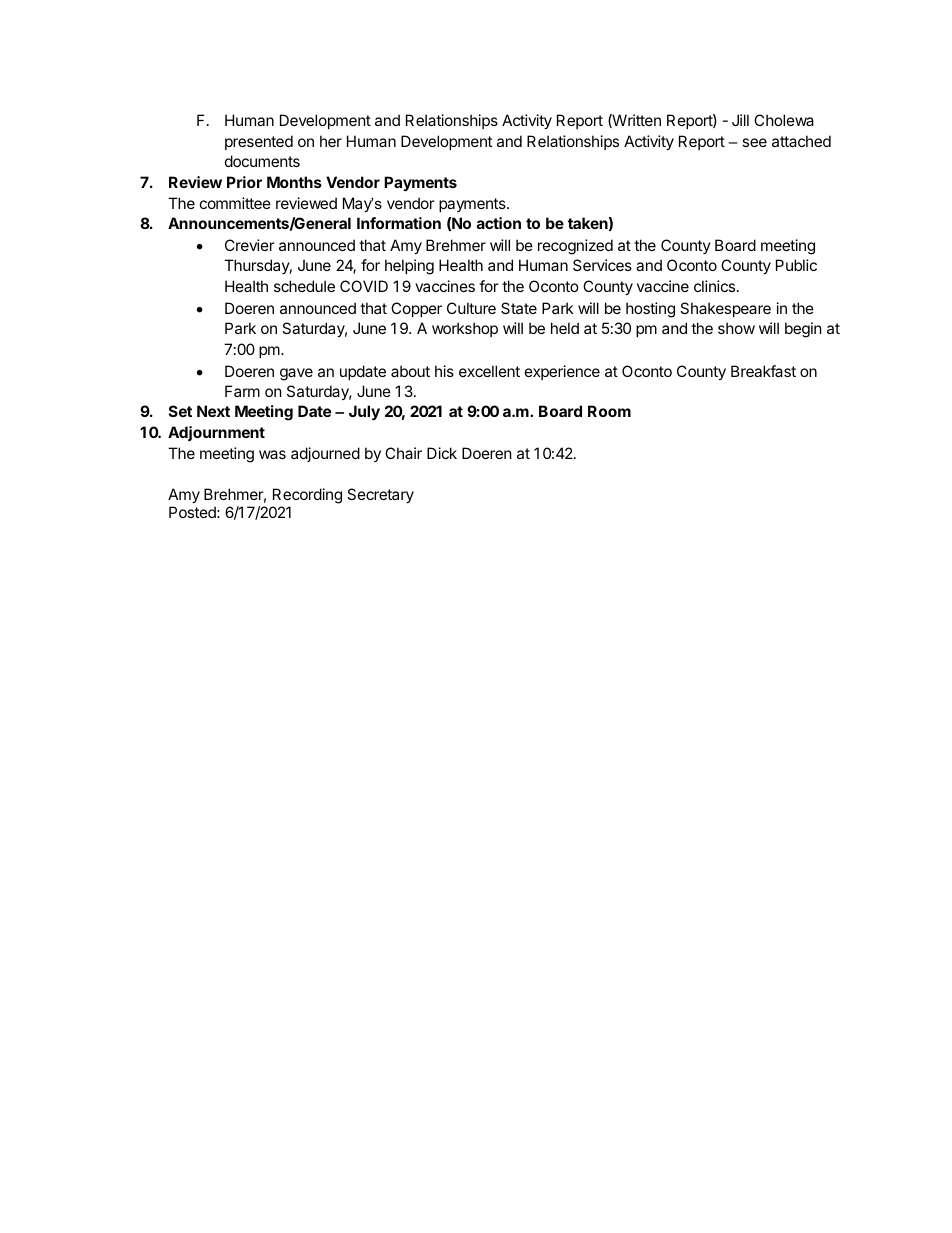 Image resolution: width=952 pixels, height=1233 pixels. Describe the element at coordinates (609, 411) in the screenshot. I see `Room` at that location.
